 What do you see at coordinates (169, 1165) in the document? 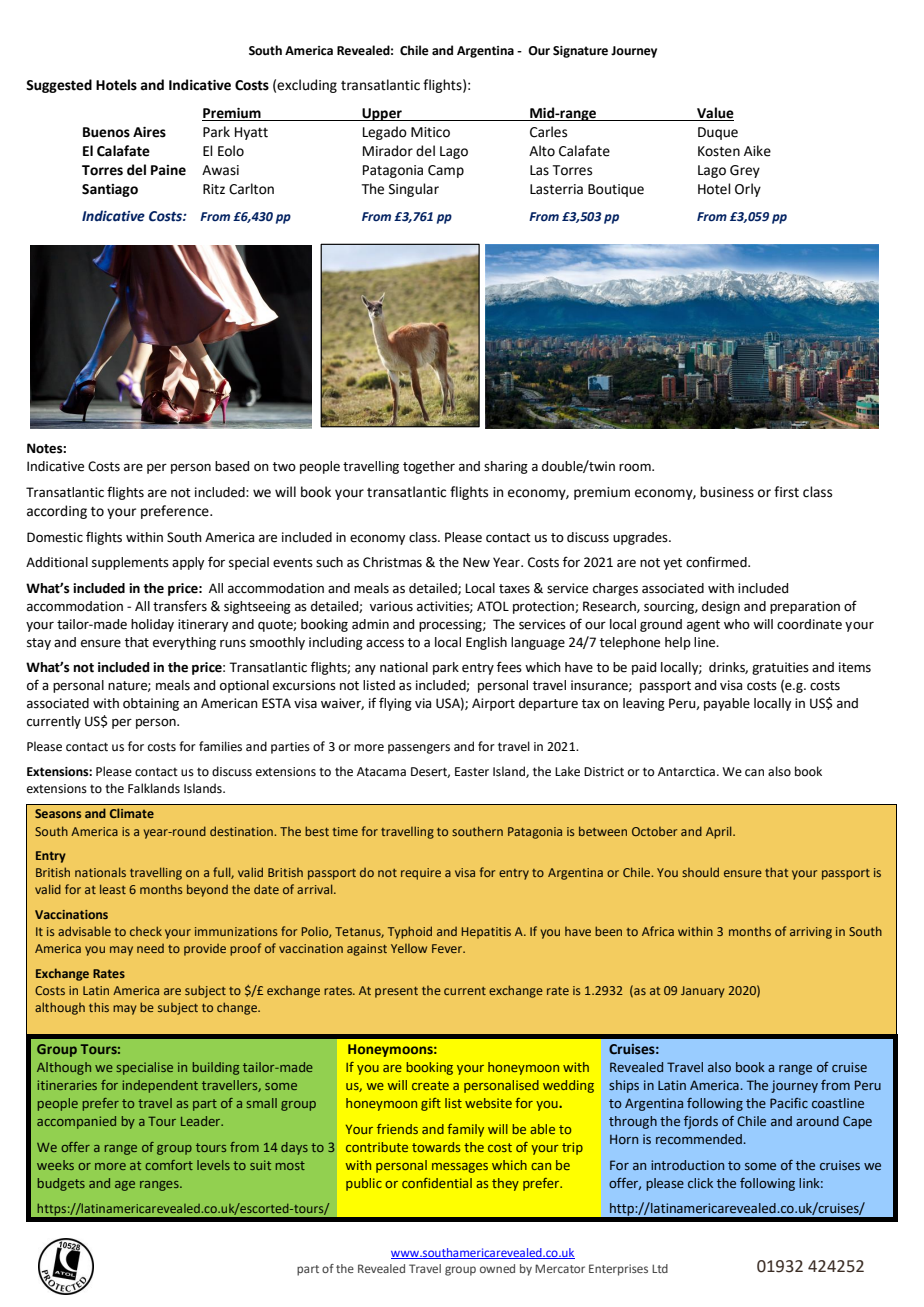
I see `comfort` at bounding box center [169, 1165].
